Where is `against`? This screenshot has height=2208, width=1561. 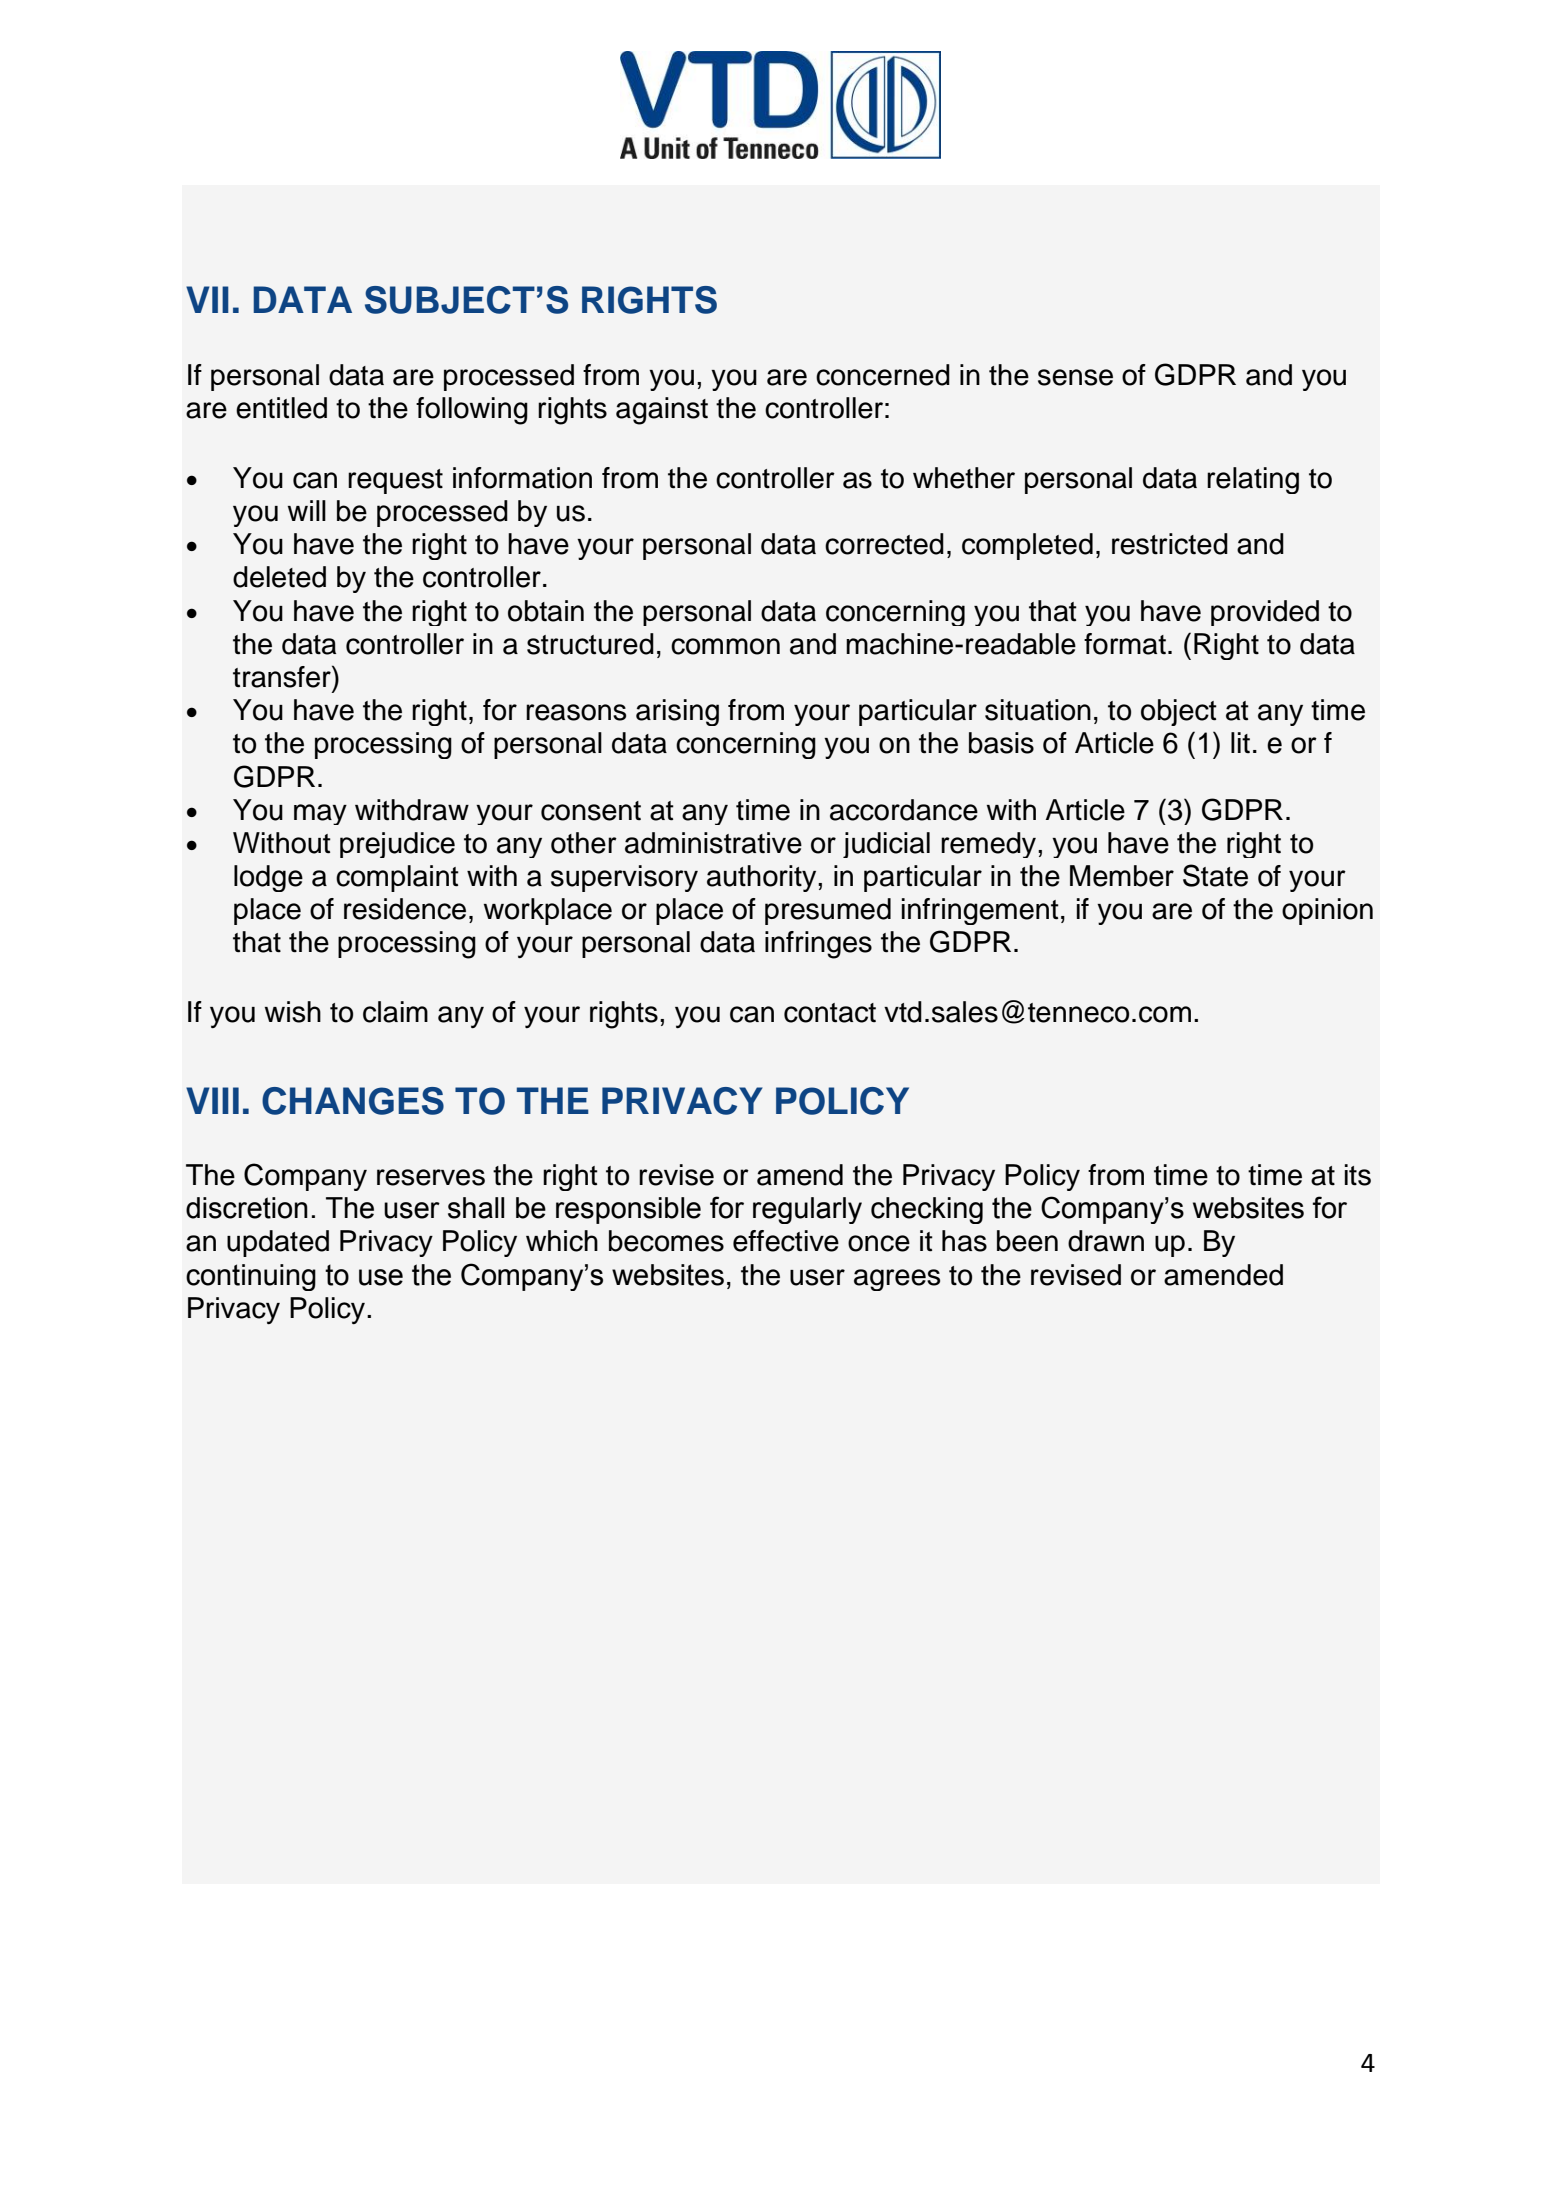 against is located at coordinates (662, 411).
